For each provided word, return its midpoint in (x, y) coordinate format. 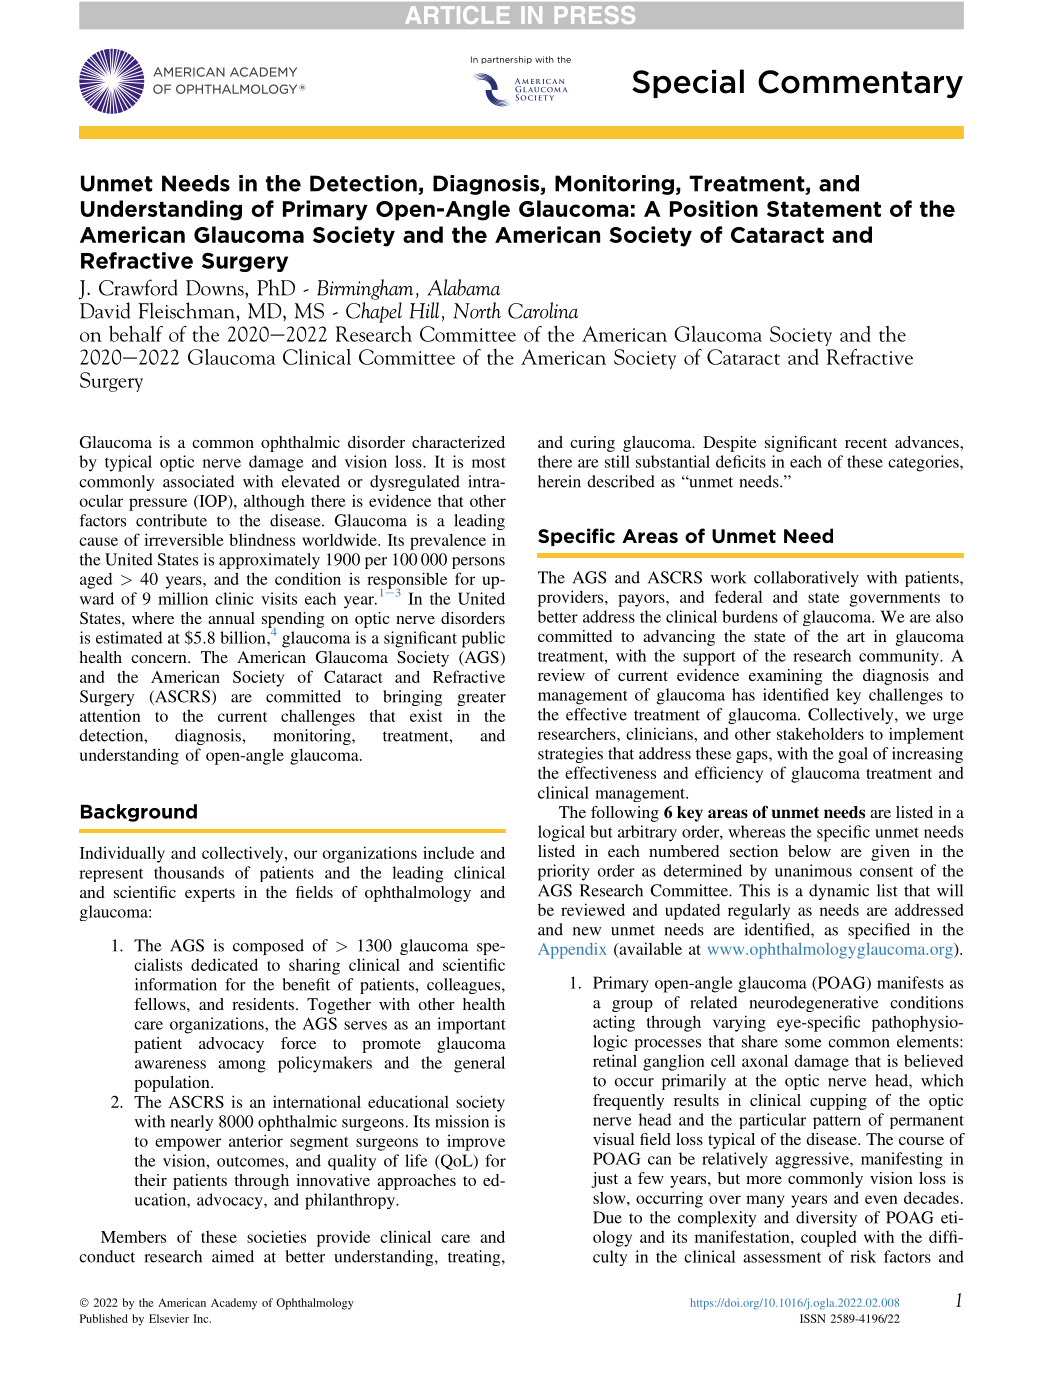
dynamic (839, 892)
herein (559, 481)
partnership (506, 60)
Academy (234, 1304)
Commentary (860, 84)
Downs (216, 288)
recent (866, 443)
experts (210, 895)
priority (564, 872)
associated (198, 481)
